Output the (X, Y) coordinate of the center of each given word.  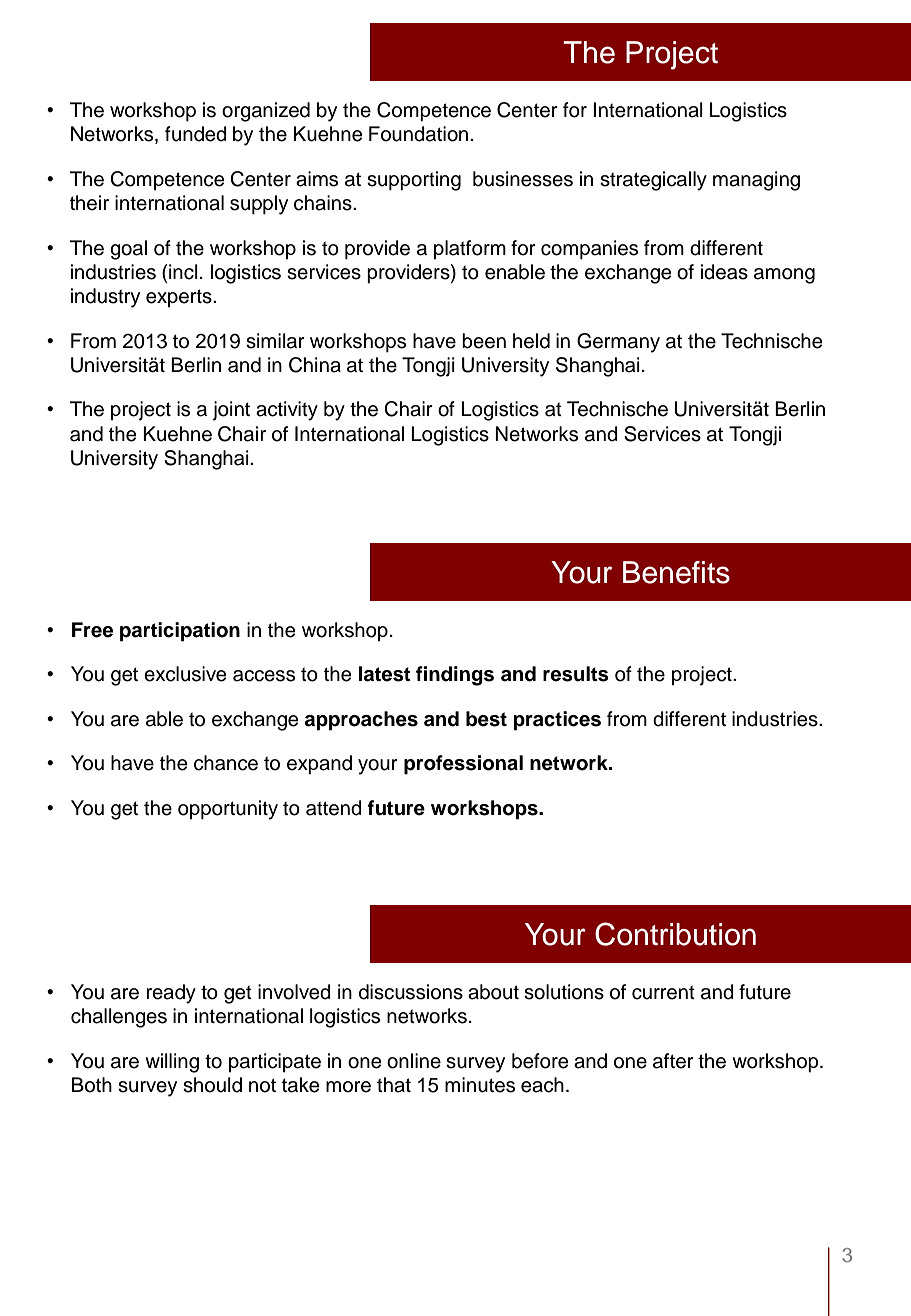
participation (180, 632)
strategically (653, 181)
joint (231, 411)
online (414, 1061)
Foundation (420, 134)
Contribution (675, 934)
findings (455, 676)
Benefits (676, 572)
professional (463, 765)
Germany (618, 343)
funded (196, 134)
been (484, 341)
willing (172, 1063)
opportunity (228, 810)
